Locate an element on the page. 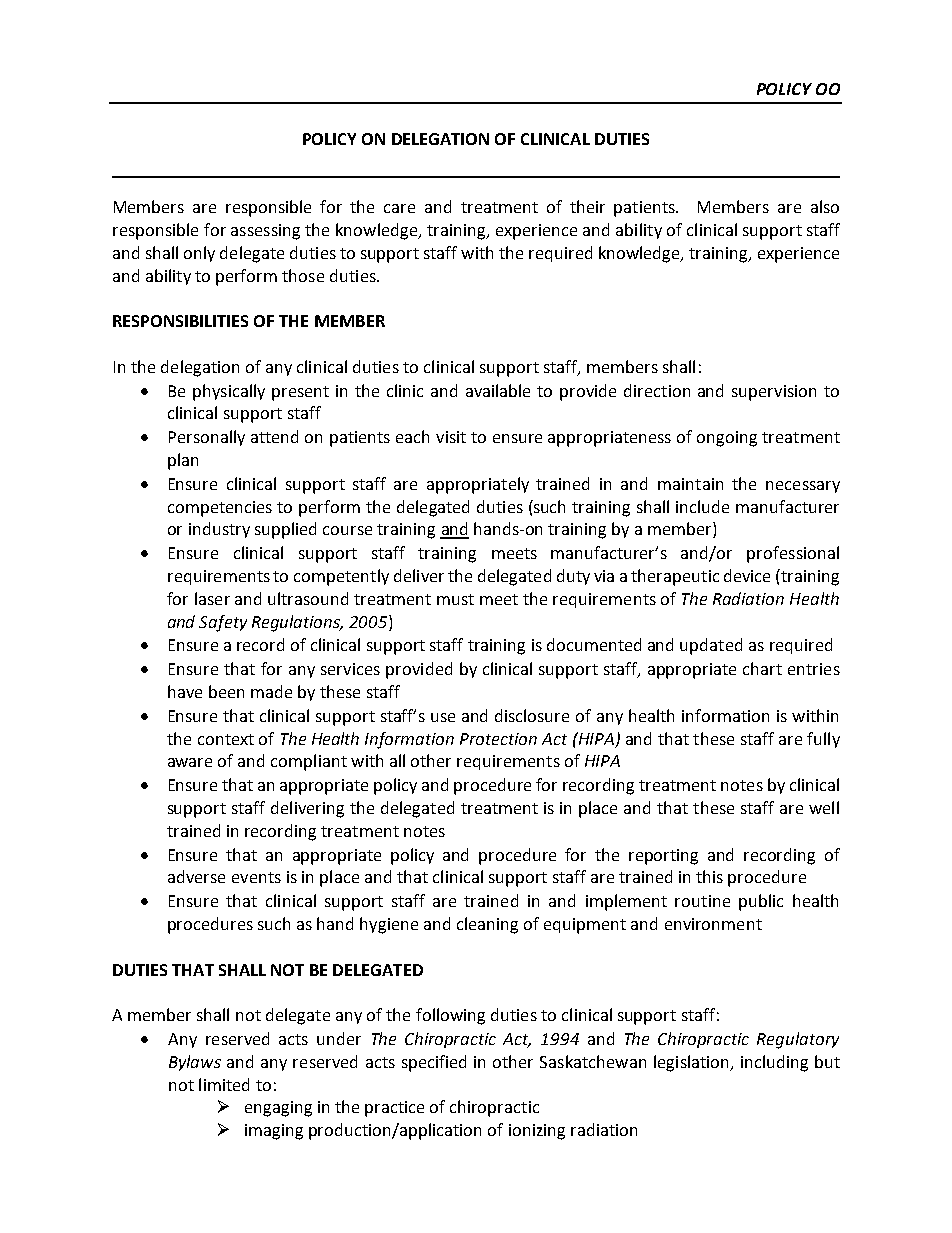  duty is located at coordinates (573, 577).
